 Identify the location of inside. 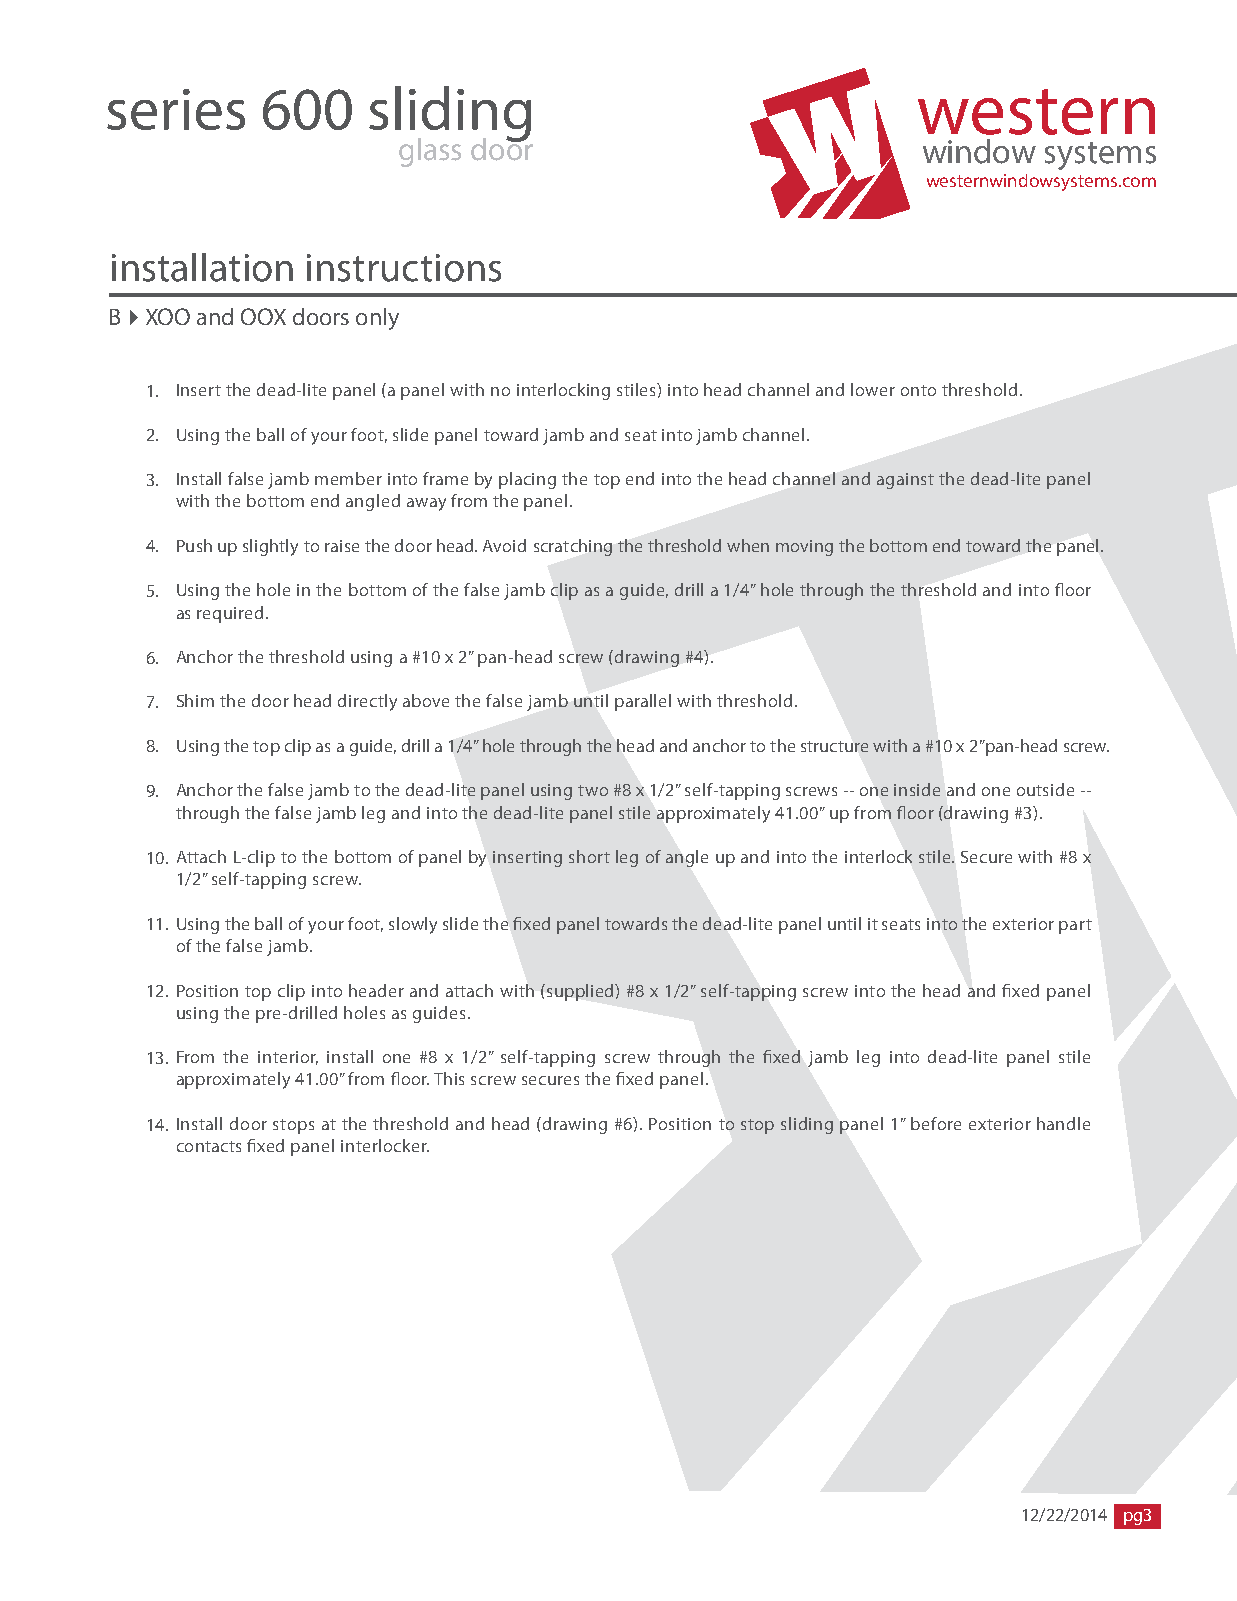
(917, 789).
